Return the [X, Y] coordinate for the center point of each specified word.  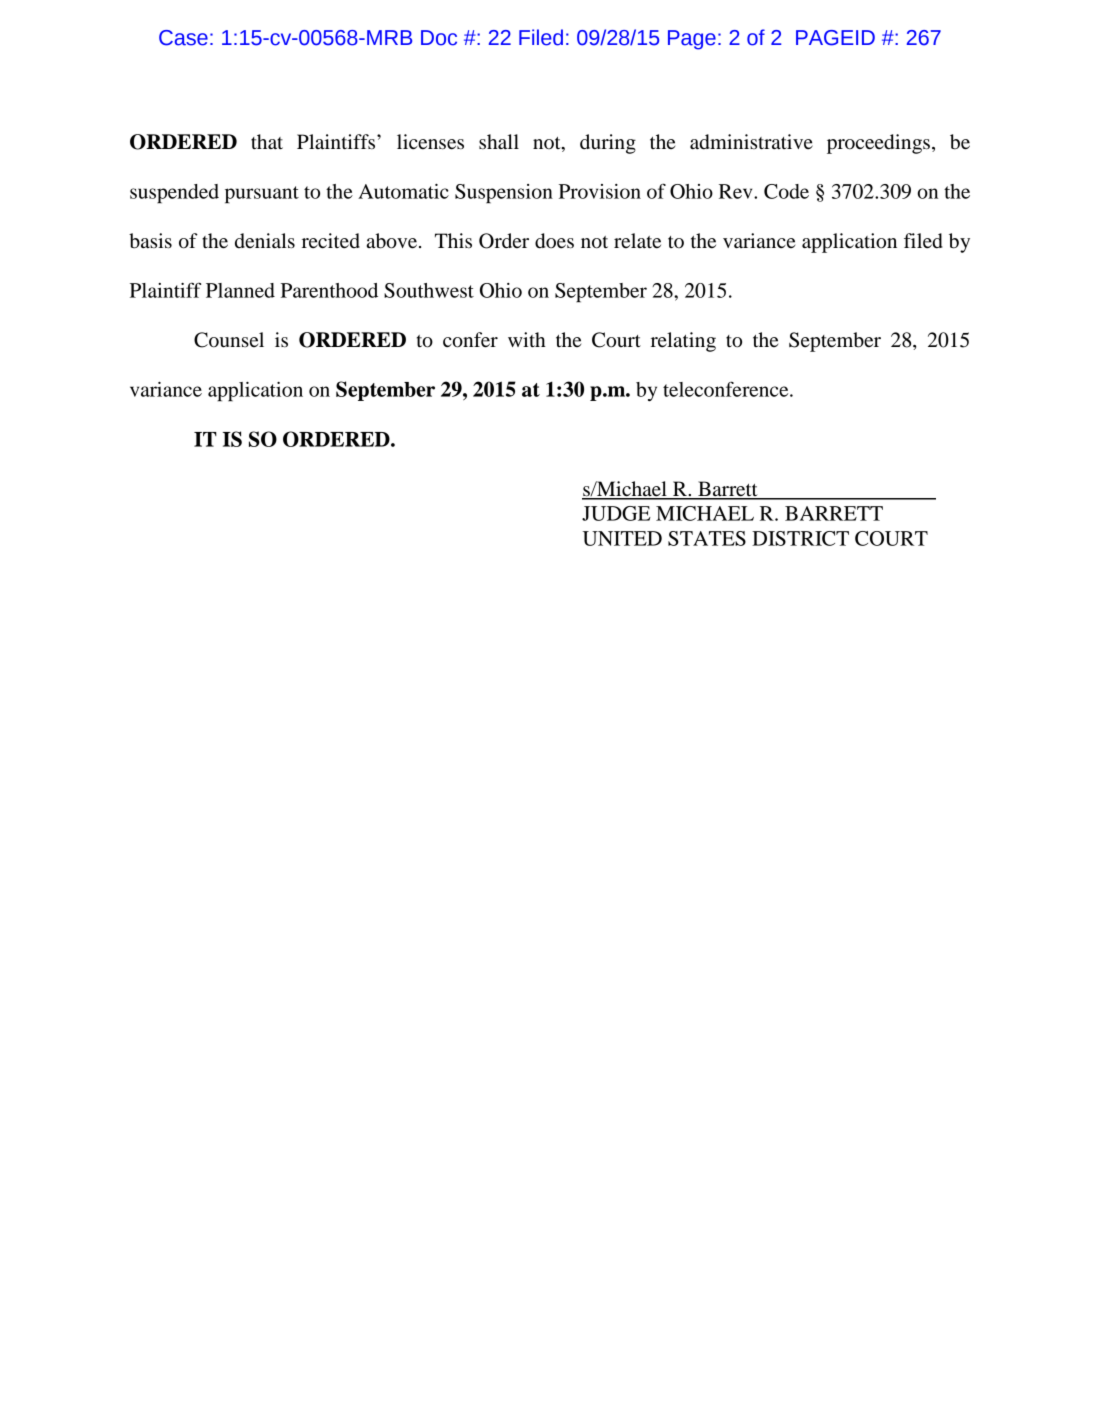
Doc [439, 38]
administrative [751, 142]
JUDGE [616, 513]
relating [683, 342]
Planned [240, 290]
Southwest [429, 290]
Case [183, 38]
